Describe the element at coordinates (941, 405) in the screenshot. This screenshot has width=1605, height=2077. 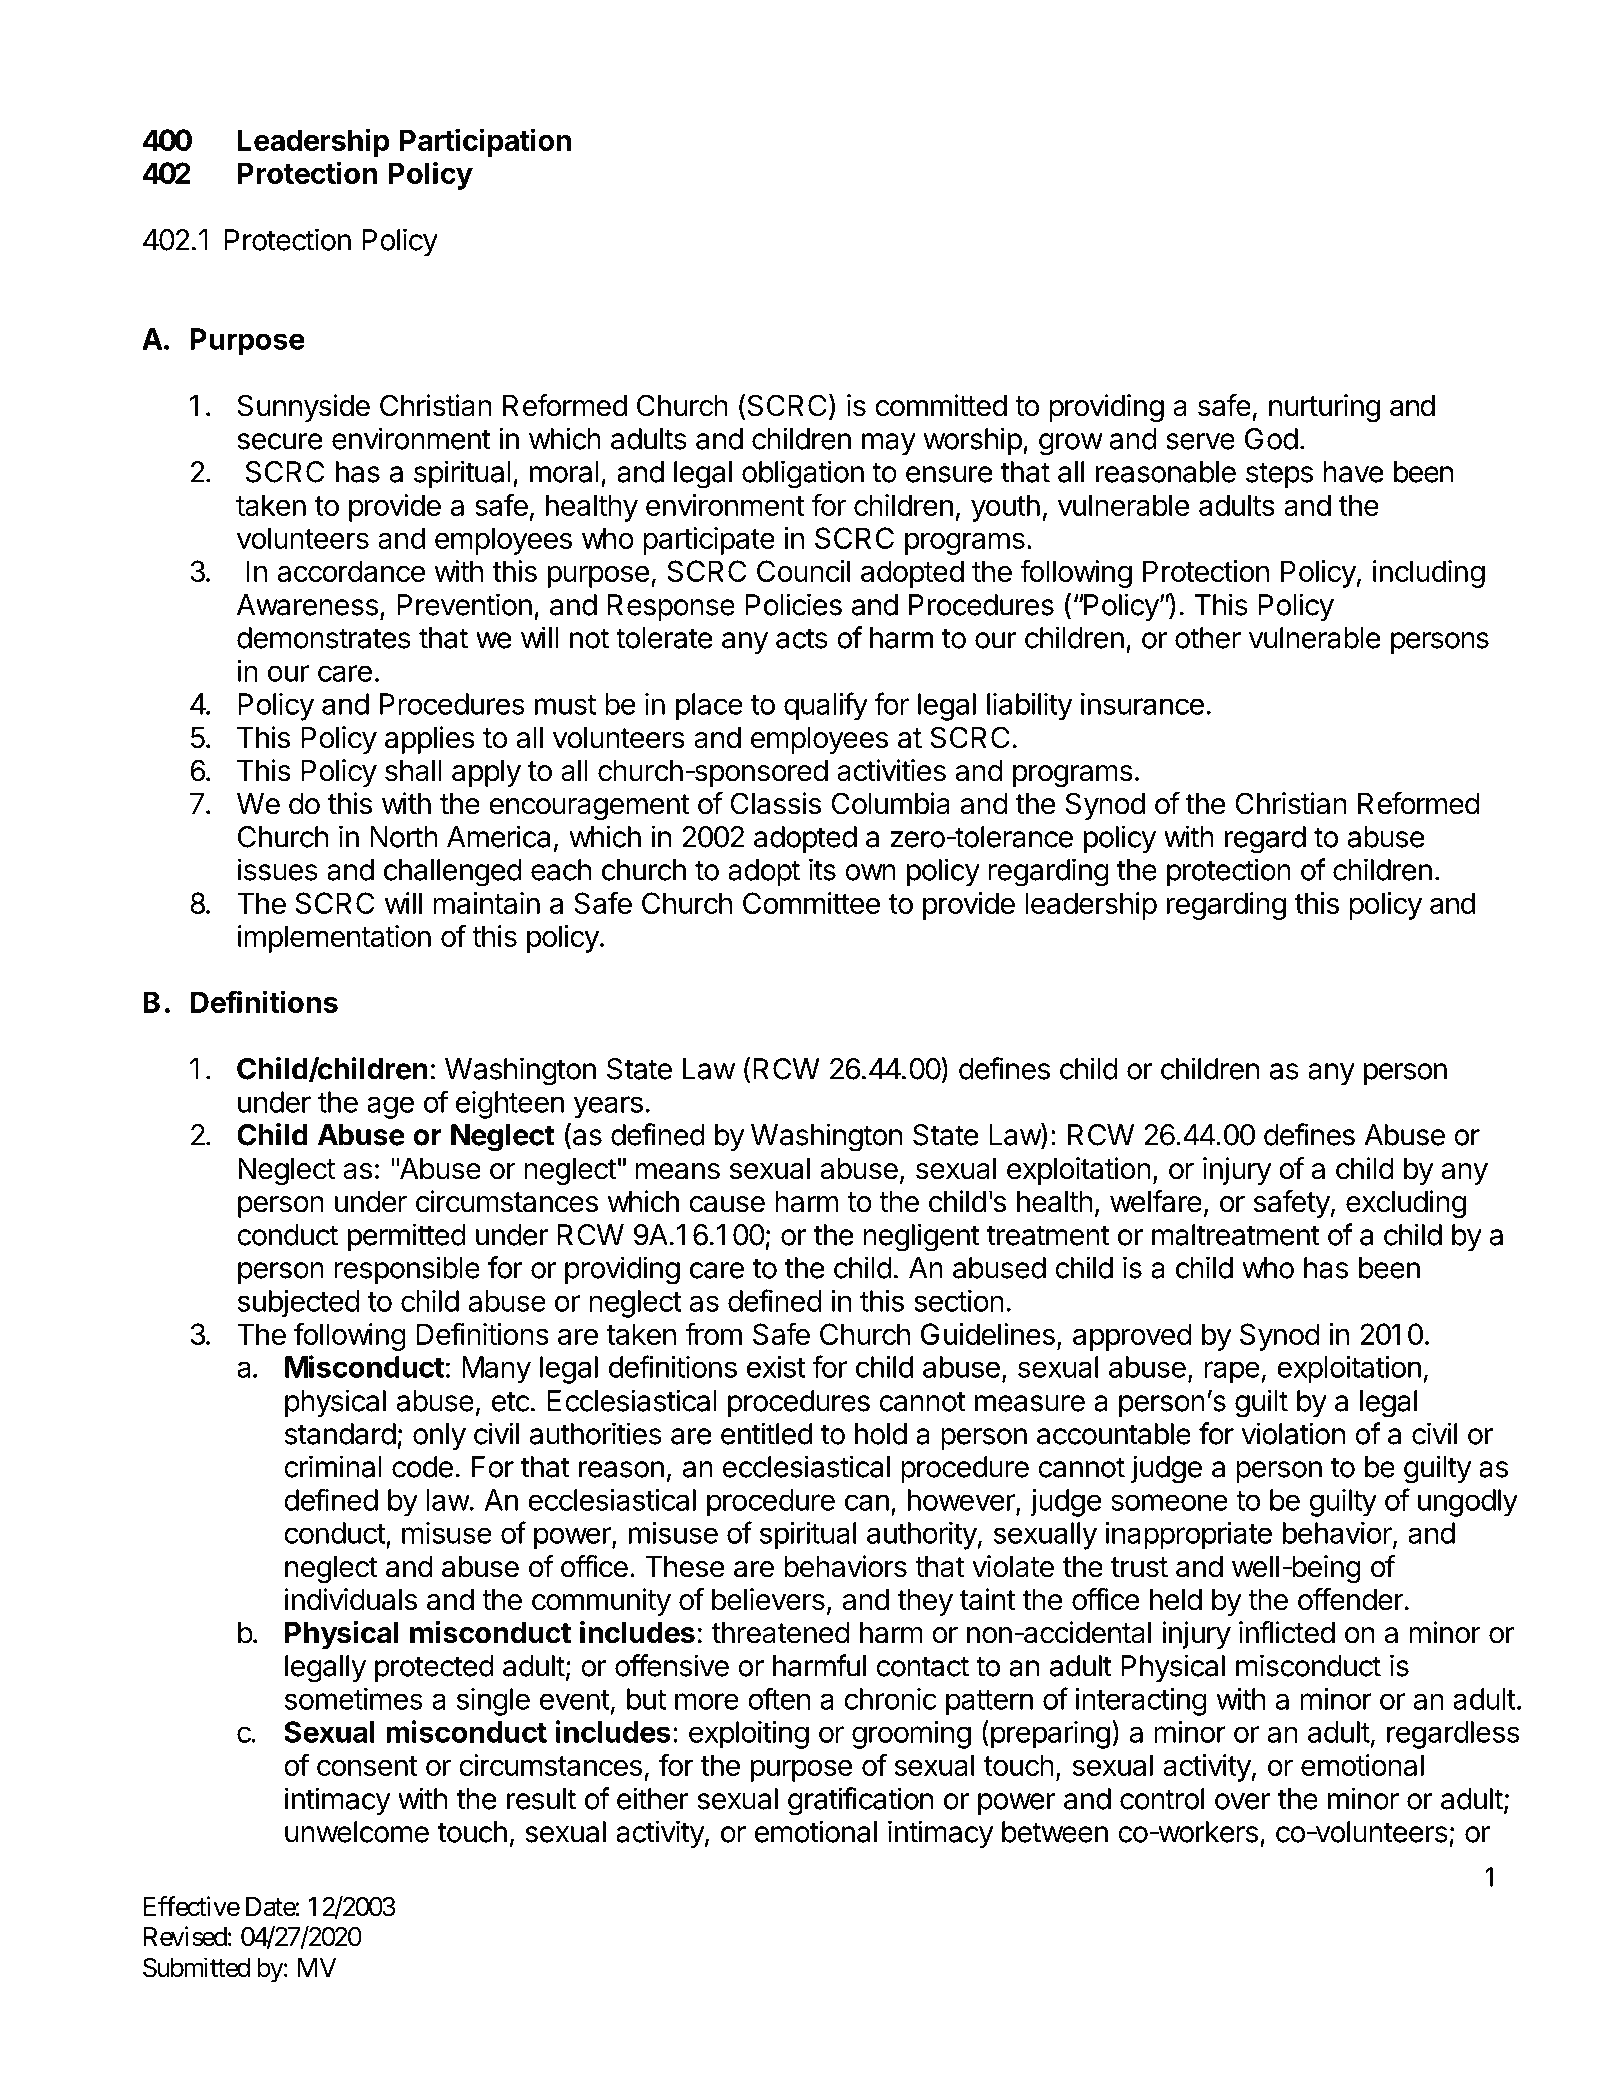
I see `committed` at that location.
